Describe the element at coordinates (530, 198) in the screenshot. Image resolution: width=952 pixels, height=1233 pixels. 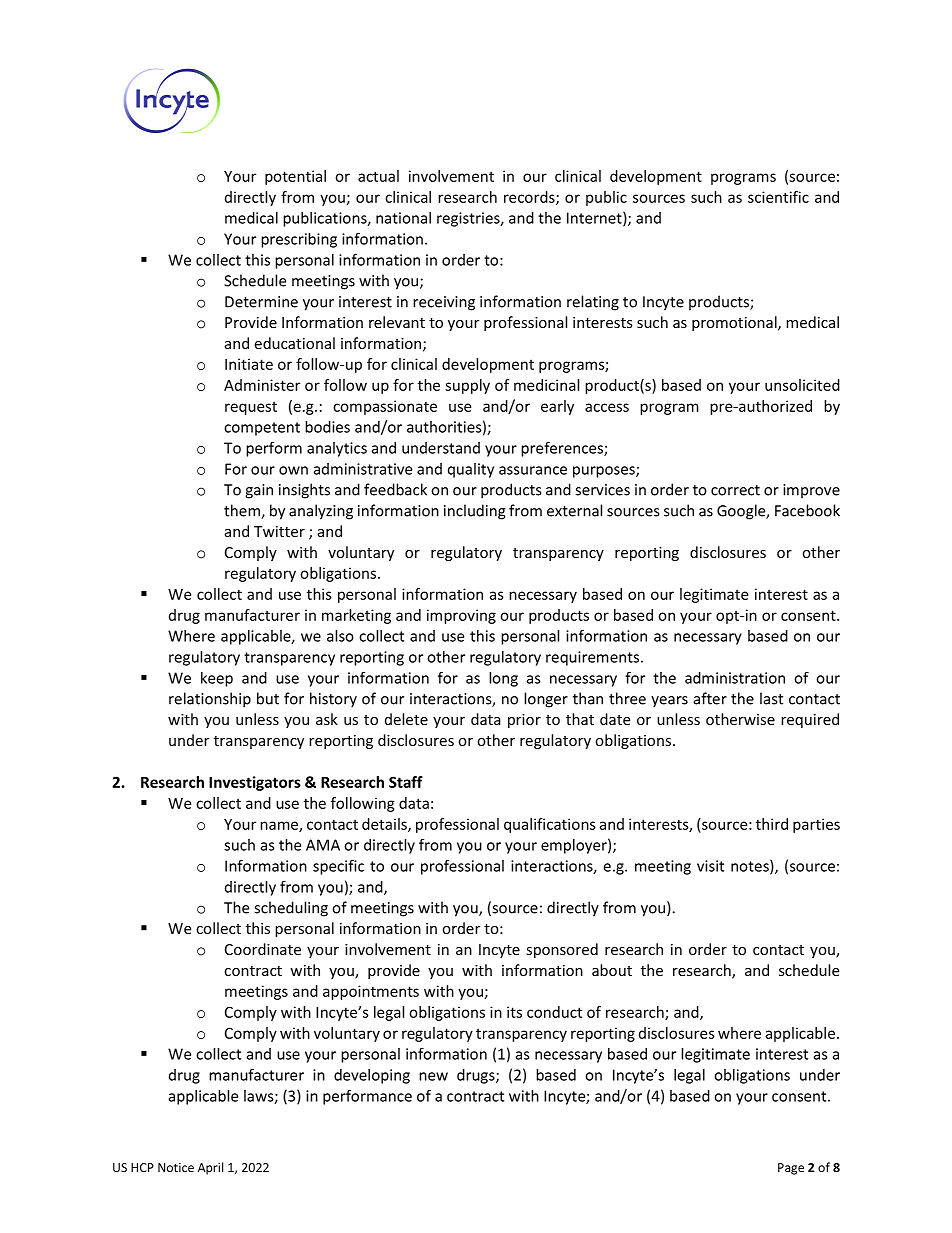
I see `records` at that location.
